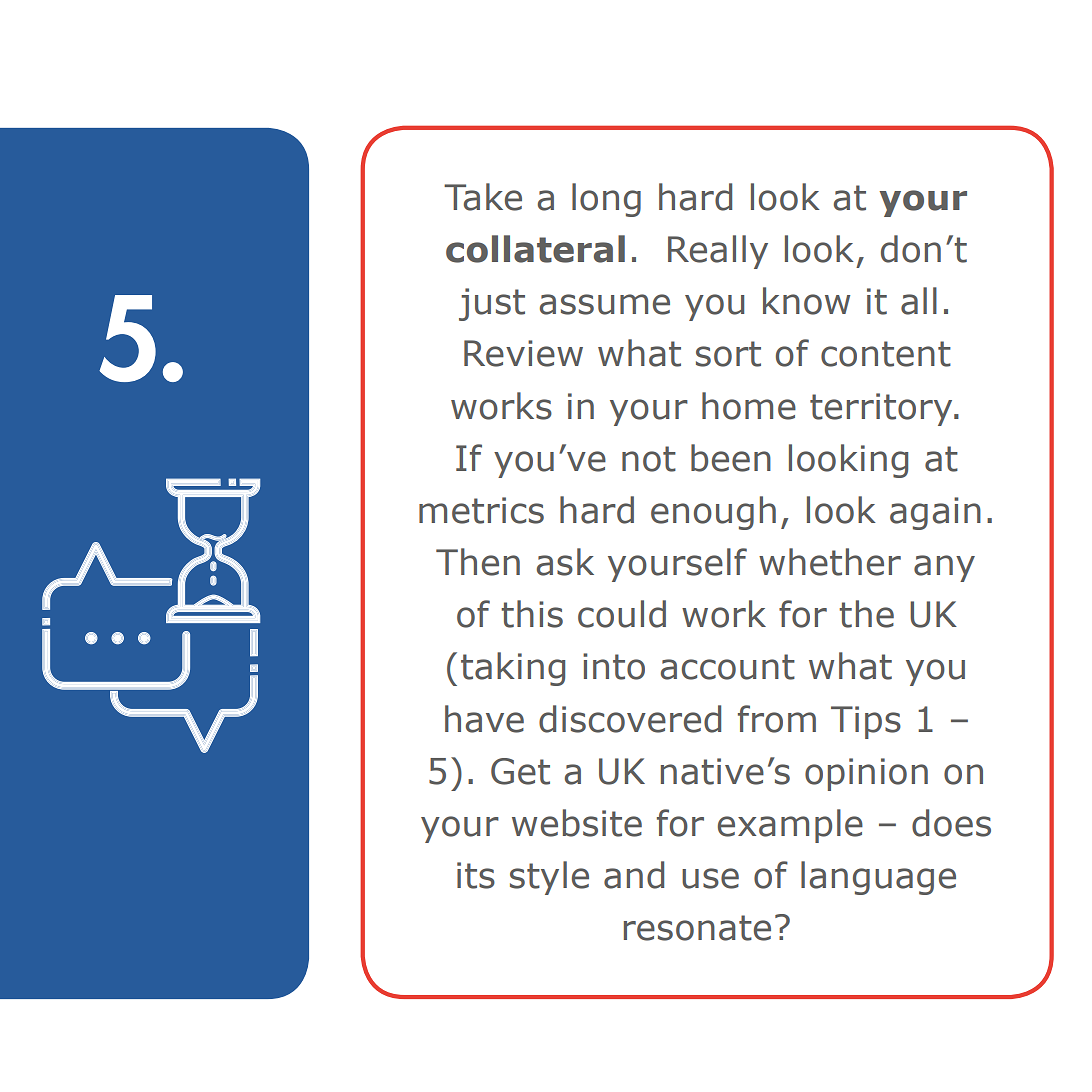 The height and width of the image is (1092, 1092). Describe the element at coordinates (882, 409) in the image. I see `territory` at that location.
